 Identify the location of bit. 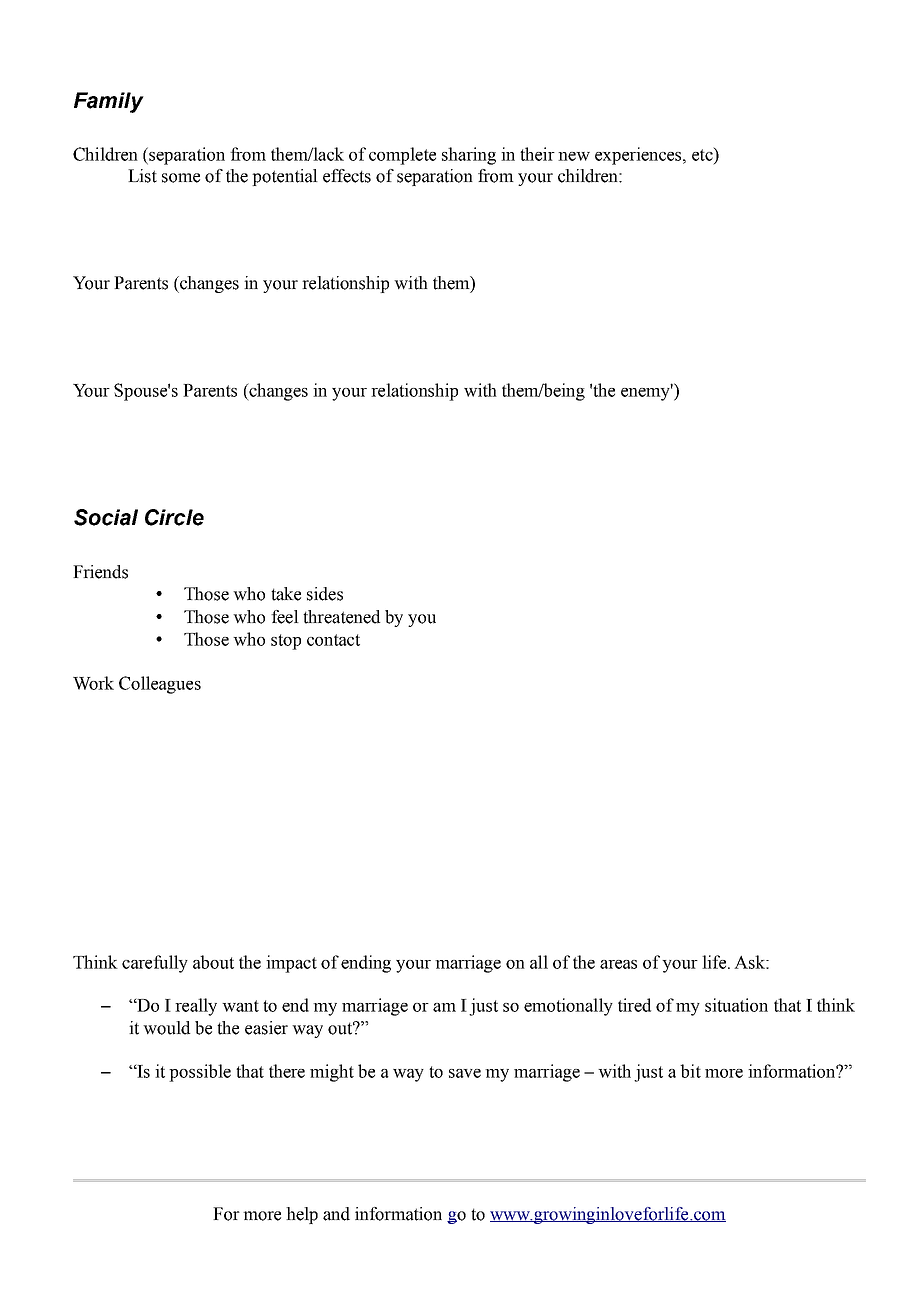
(690, 1071).
